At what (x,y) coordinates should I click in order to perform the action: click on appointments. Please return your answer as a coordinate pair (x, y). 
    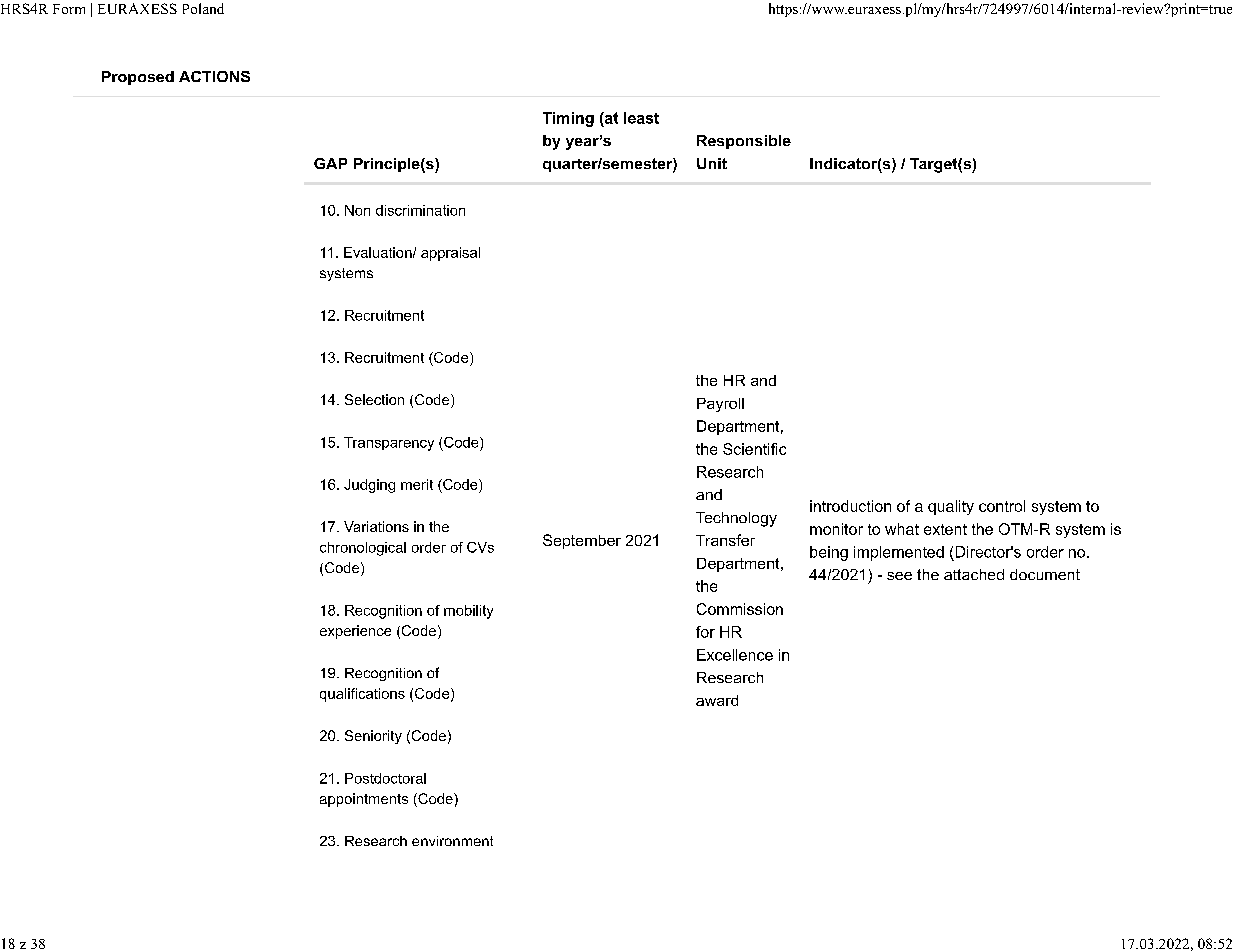
    Looking at the image, I should click on (364, 800).
